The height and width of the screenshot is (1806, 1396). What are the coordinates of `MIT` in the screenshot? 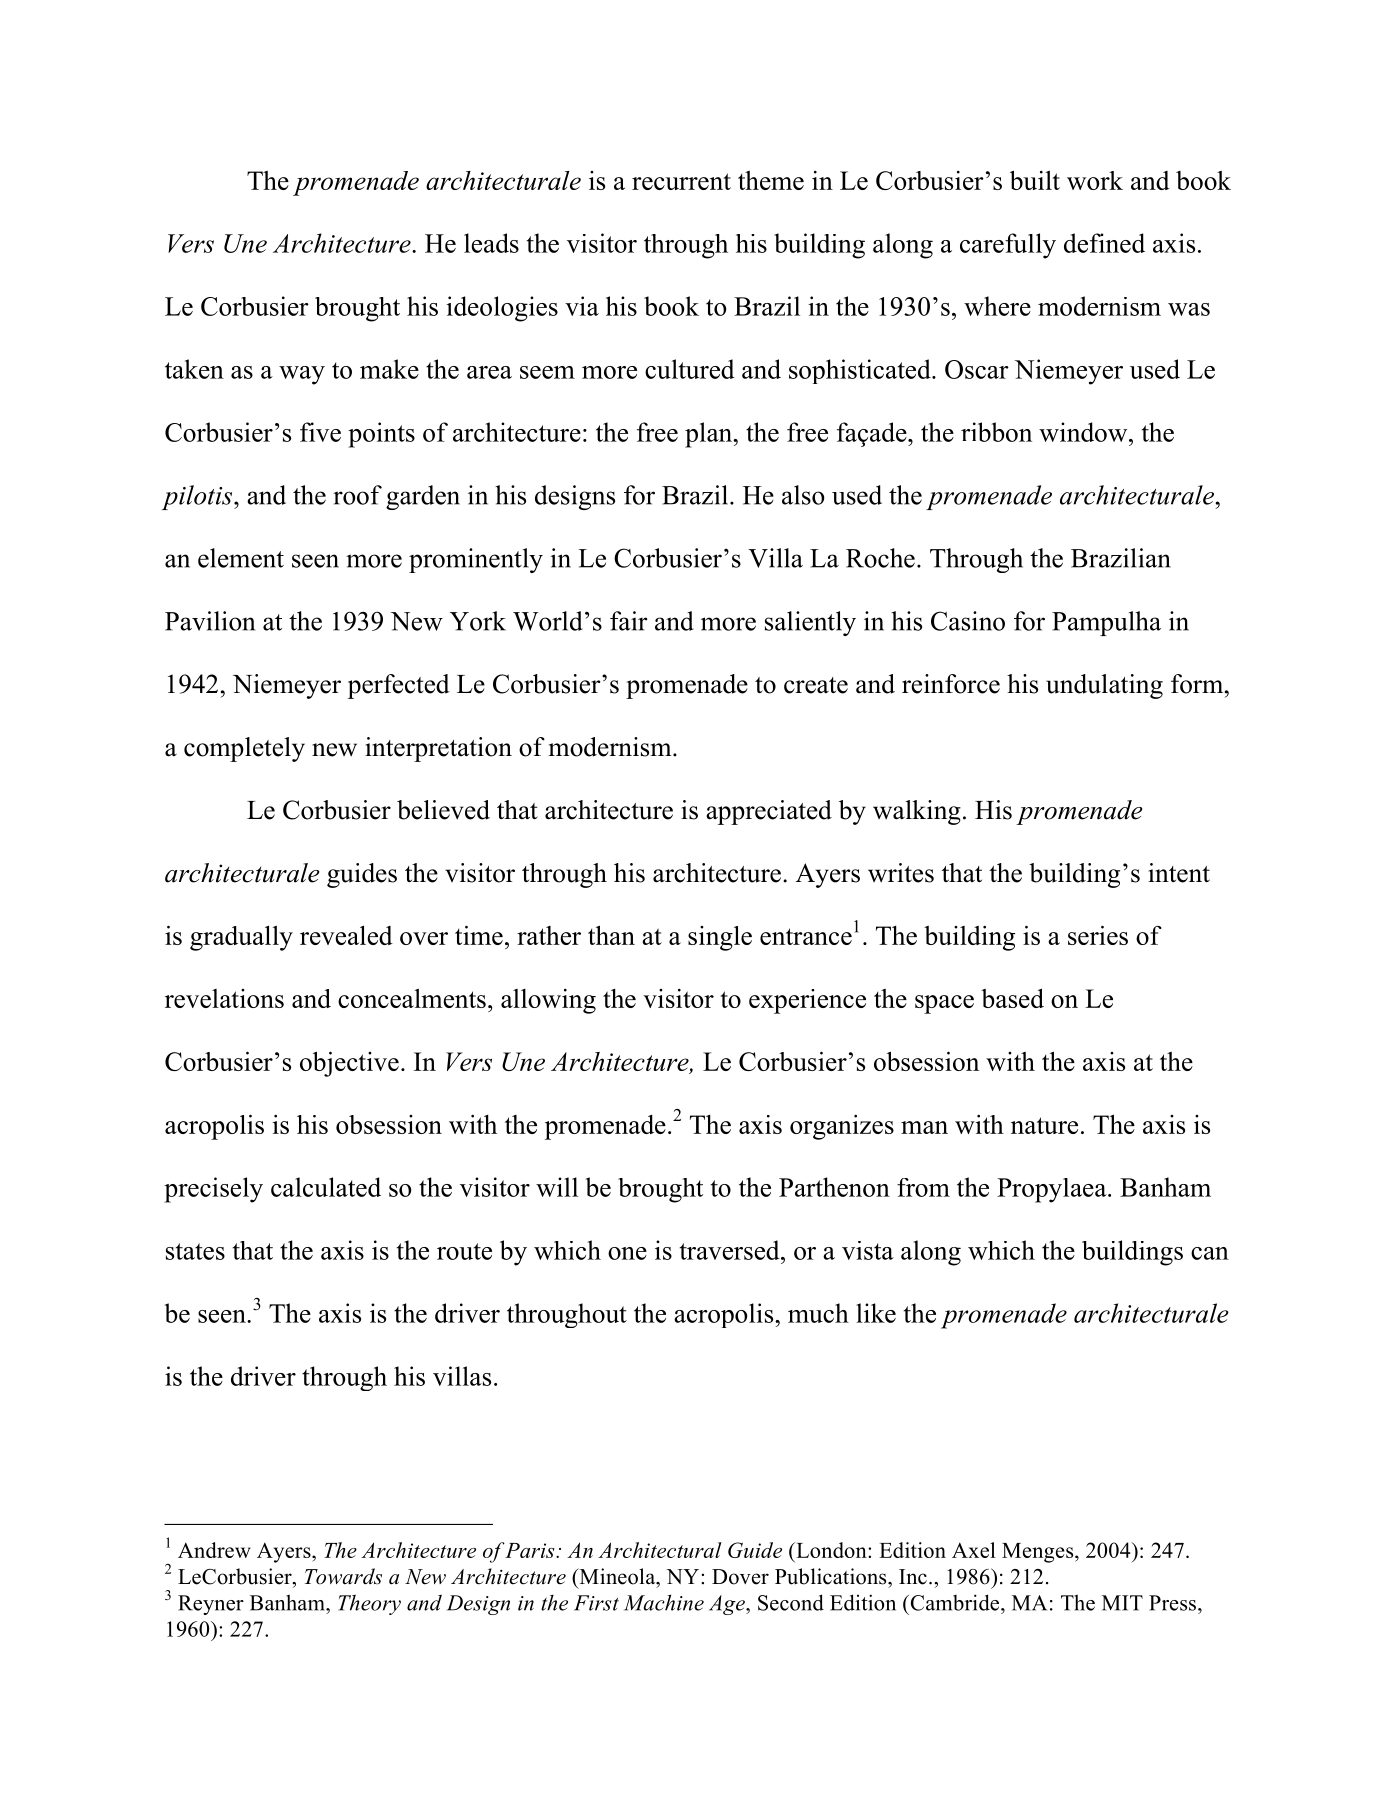 It's located at (1122, 1603).
